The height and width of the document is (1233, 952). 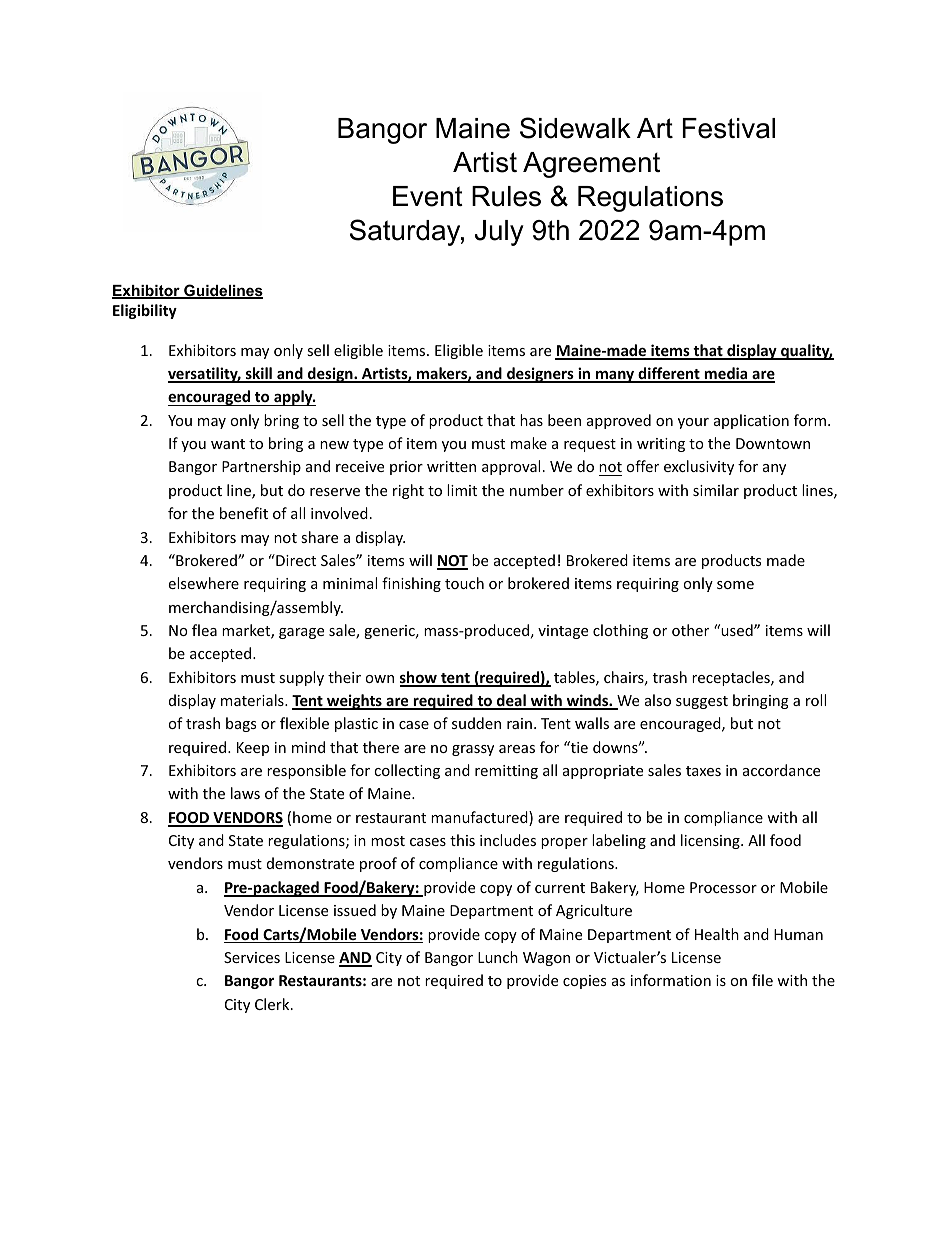 What do you see at coordinates (258, 374) in the document?
I see `skill` at bounding box center [258, 374].
